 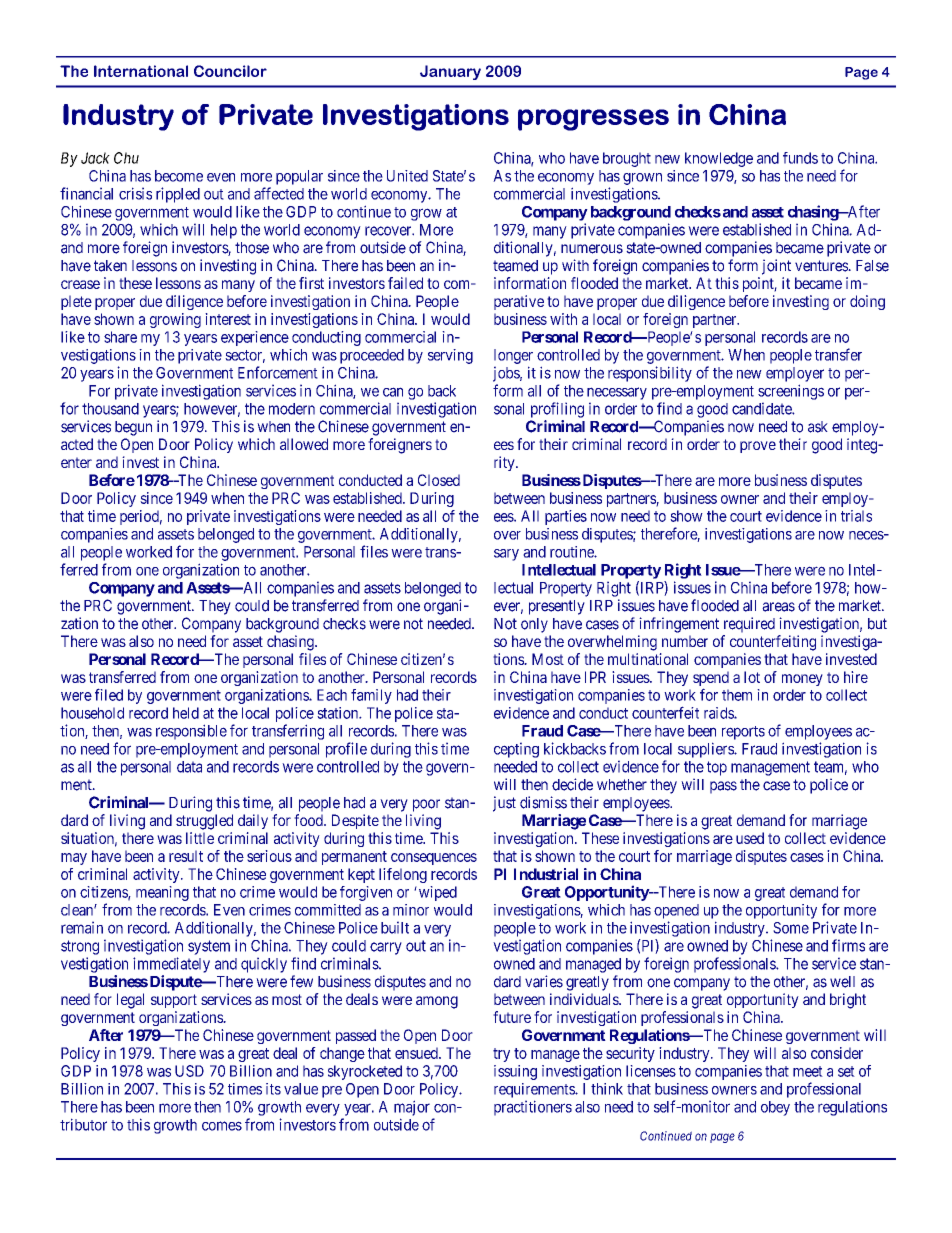 I want to click on share, so click(x=120, y=337).
